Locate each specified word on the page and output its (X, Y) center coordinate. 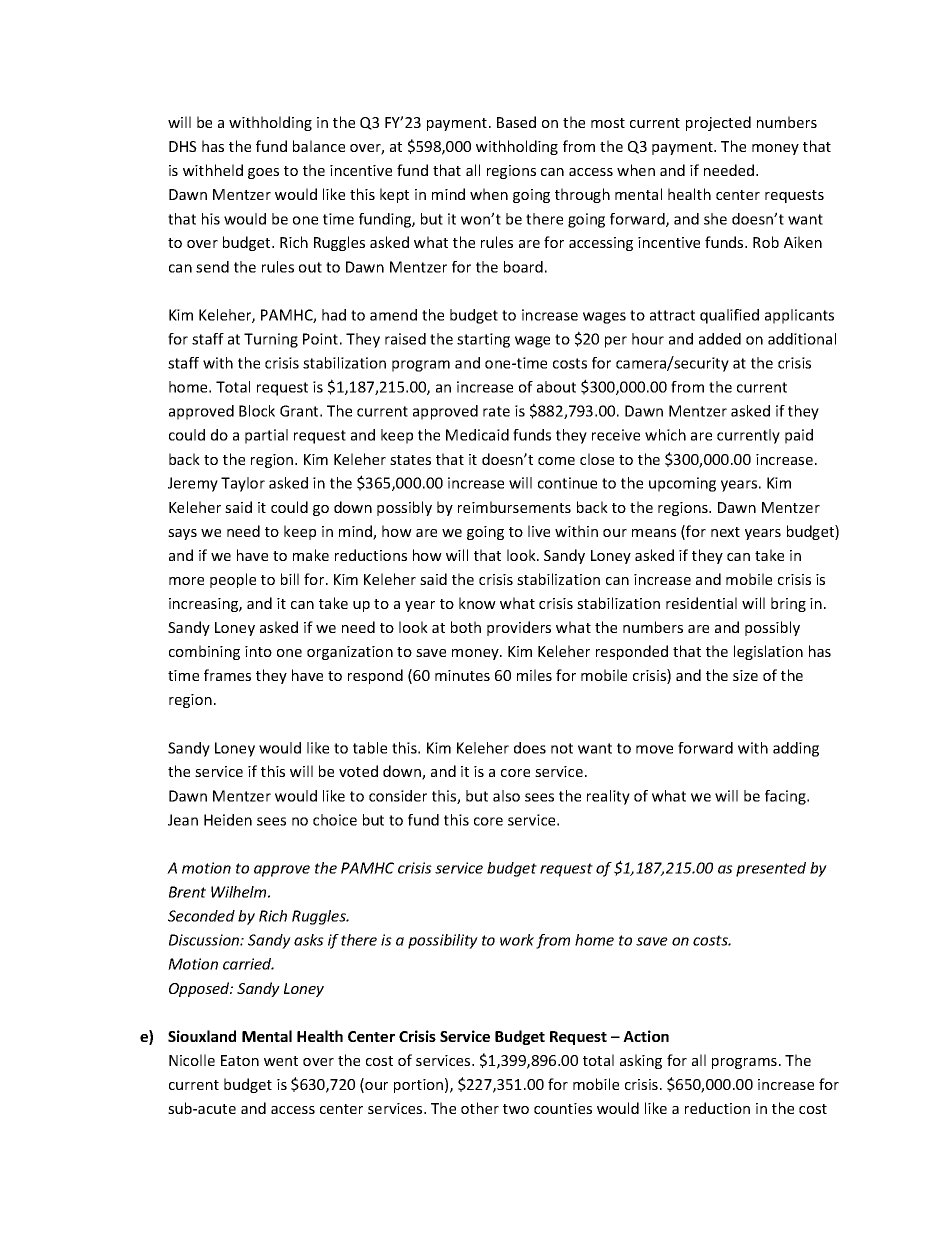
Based (516, 122)
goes (263, 173)
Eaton (240, 1060)
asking (641, 1061)
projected (718, 123)
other (480, 1108)
